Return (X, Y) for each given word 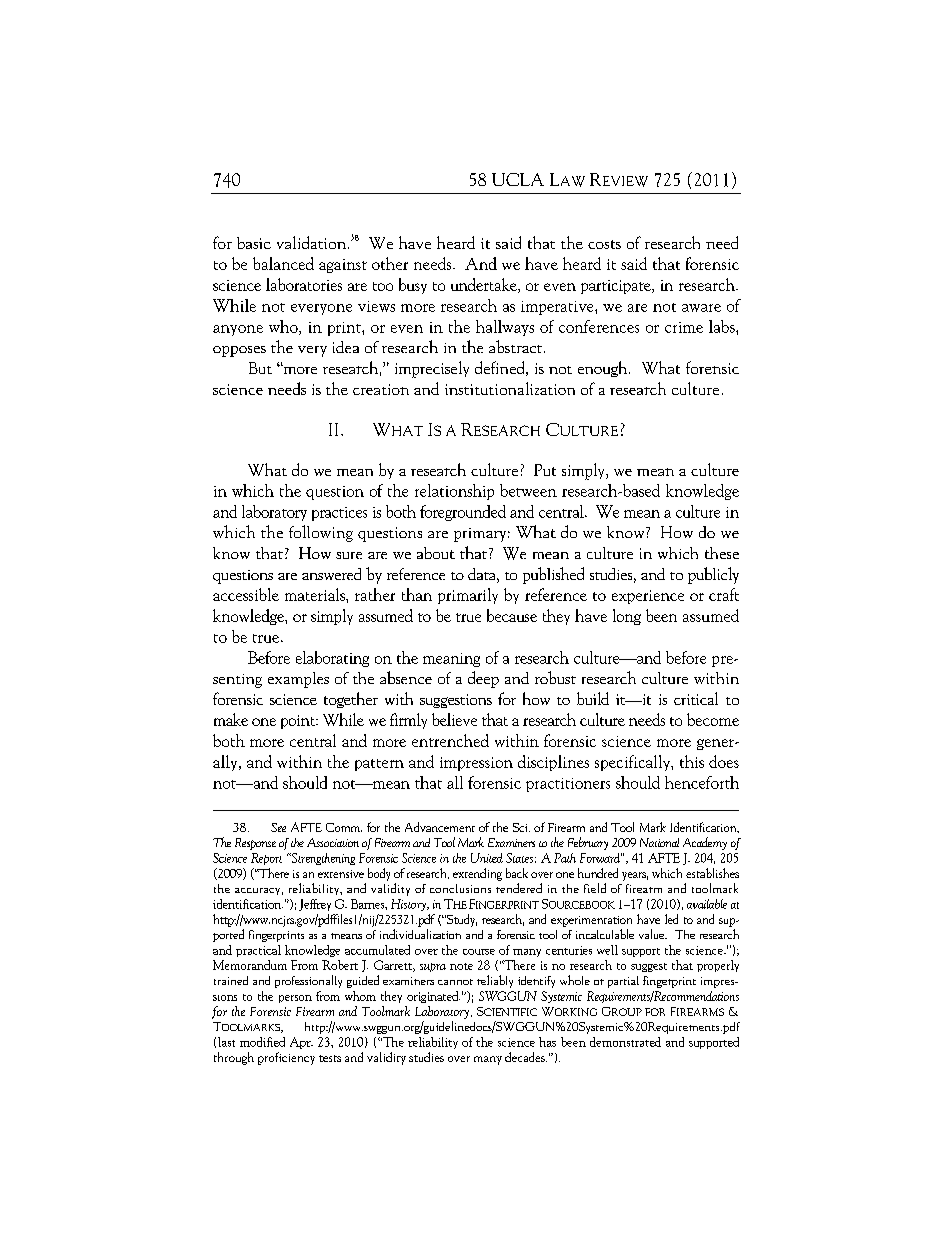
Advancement (440, 827)
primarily (468, 596)
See (278, 827)
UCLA (518, 179)
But (260, 368)
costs (604, 244)
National (659, 842)
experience (648, 597)
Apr (301, 1043)
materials (316, 594)
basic (254, 243)
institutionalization (510, 388)
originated (433, 997)
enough (604, 369)
